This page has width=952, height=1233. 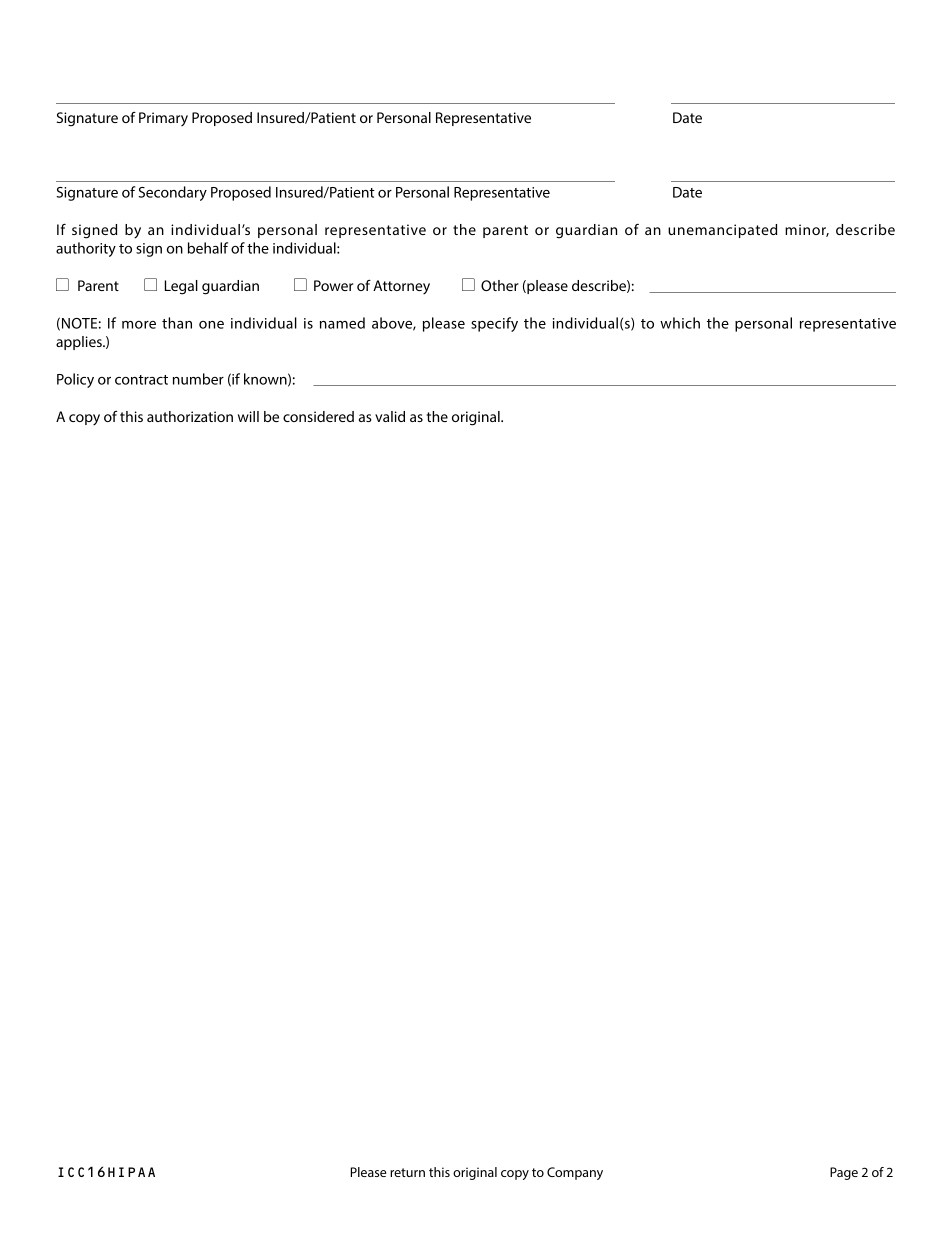 I want to click on Primary, so click(x=163, y=119).
